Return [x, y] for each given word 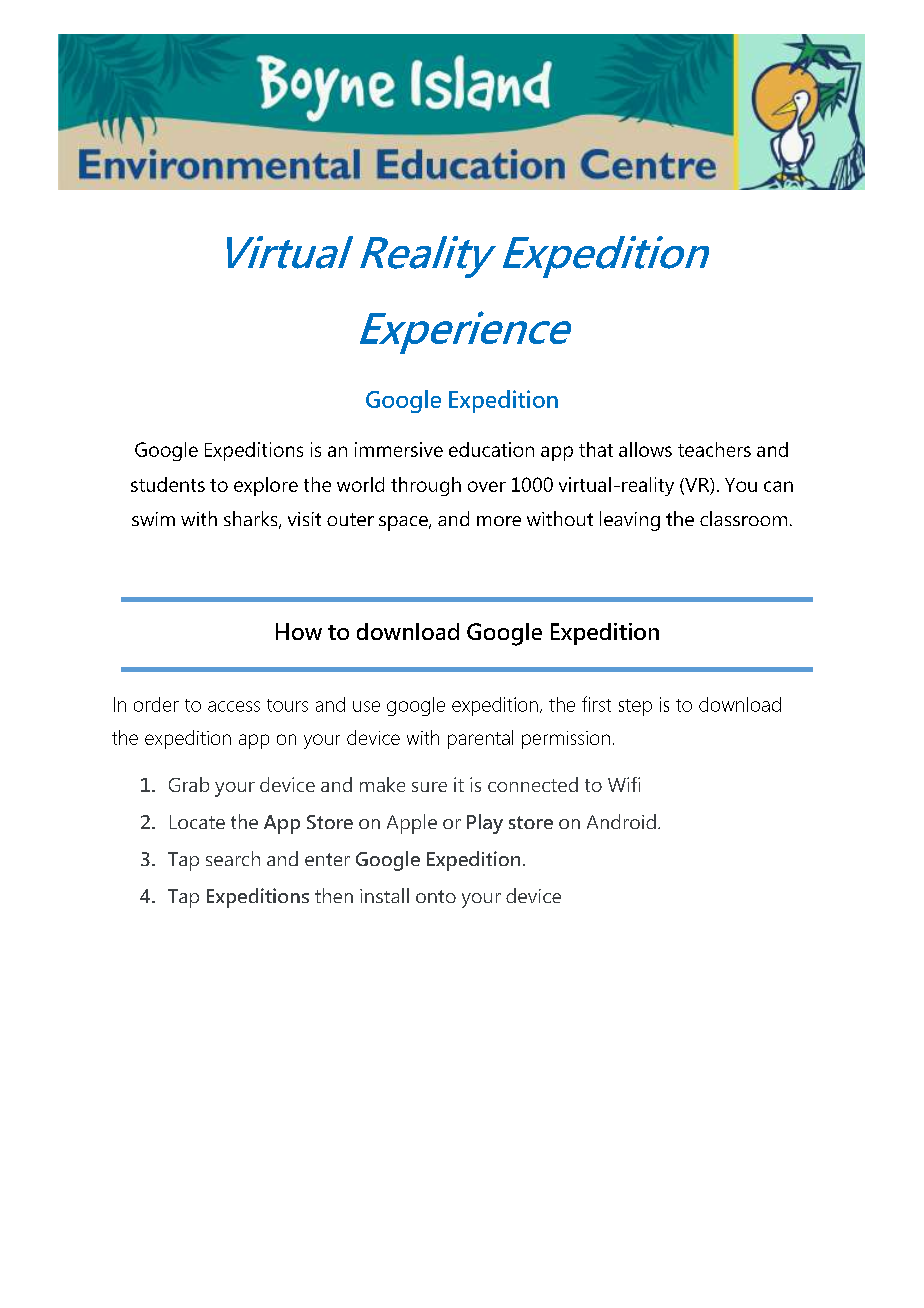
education [491, 449]
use [366, 706]
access [234, 706]
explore [266, 486]
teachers [714, 449]
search [233, 858]
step [635, 707]
